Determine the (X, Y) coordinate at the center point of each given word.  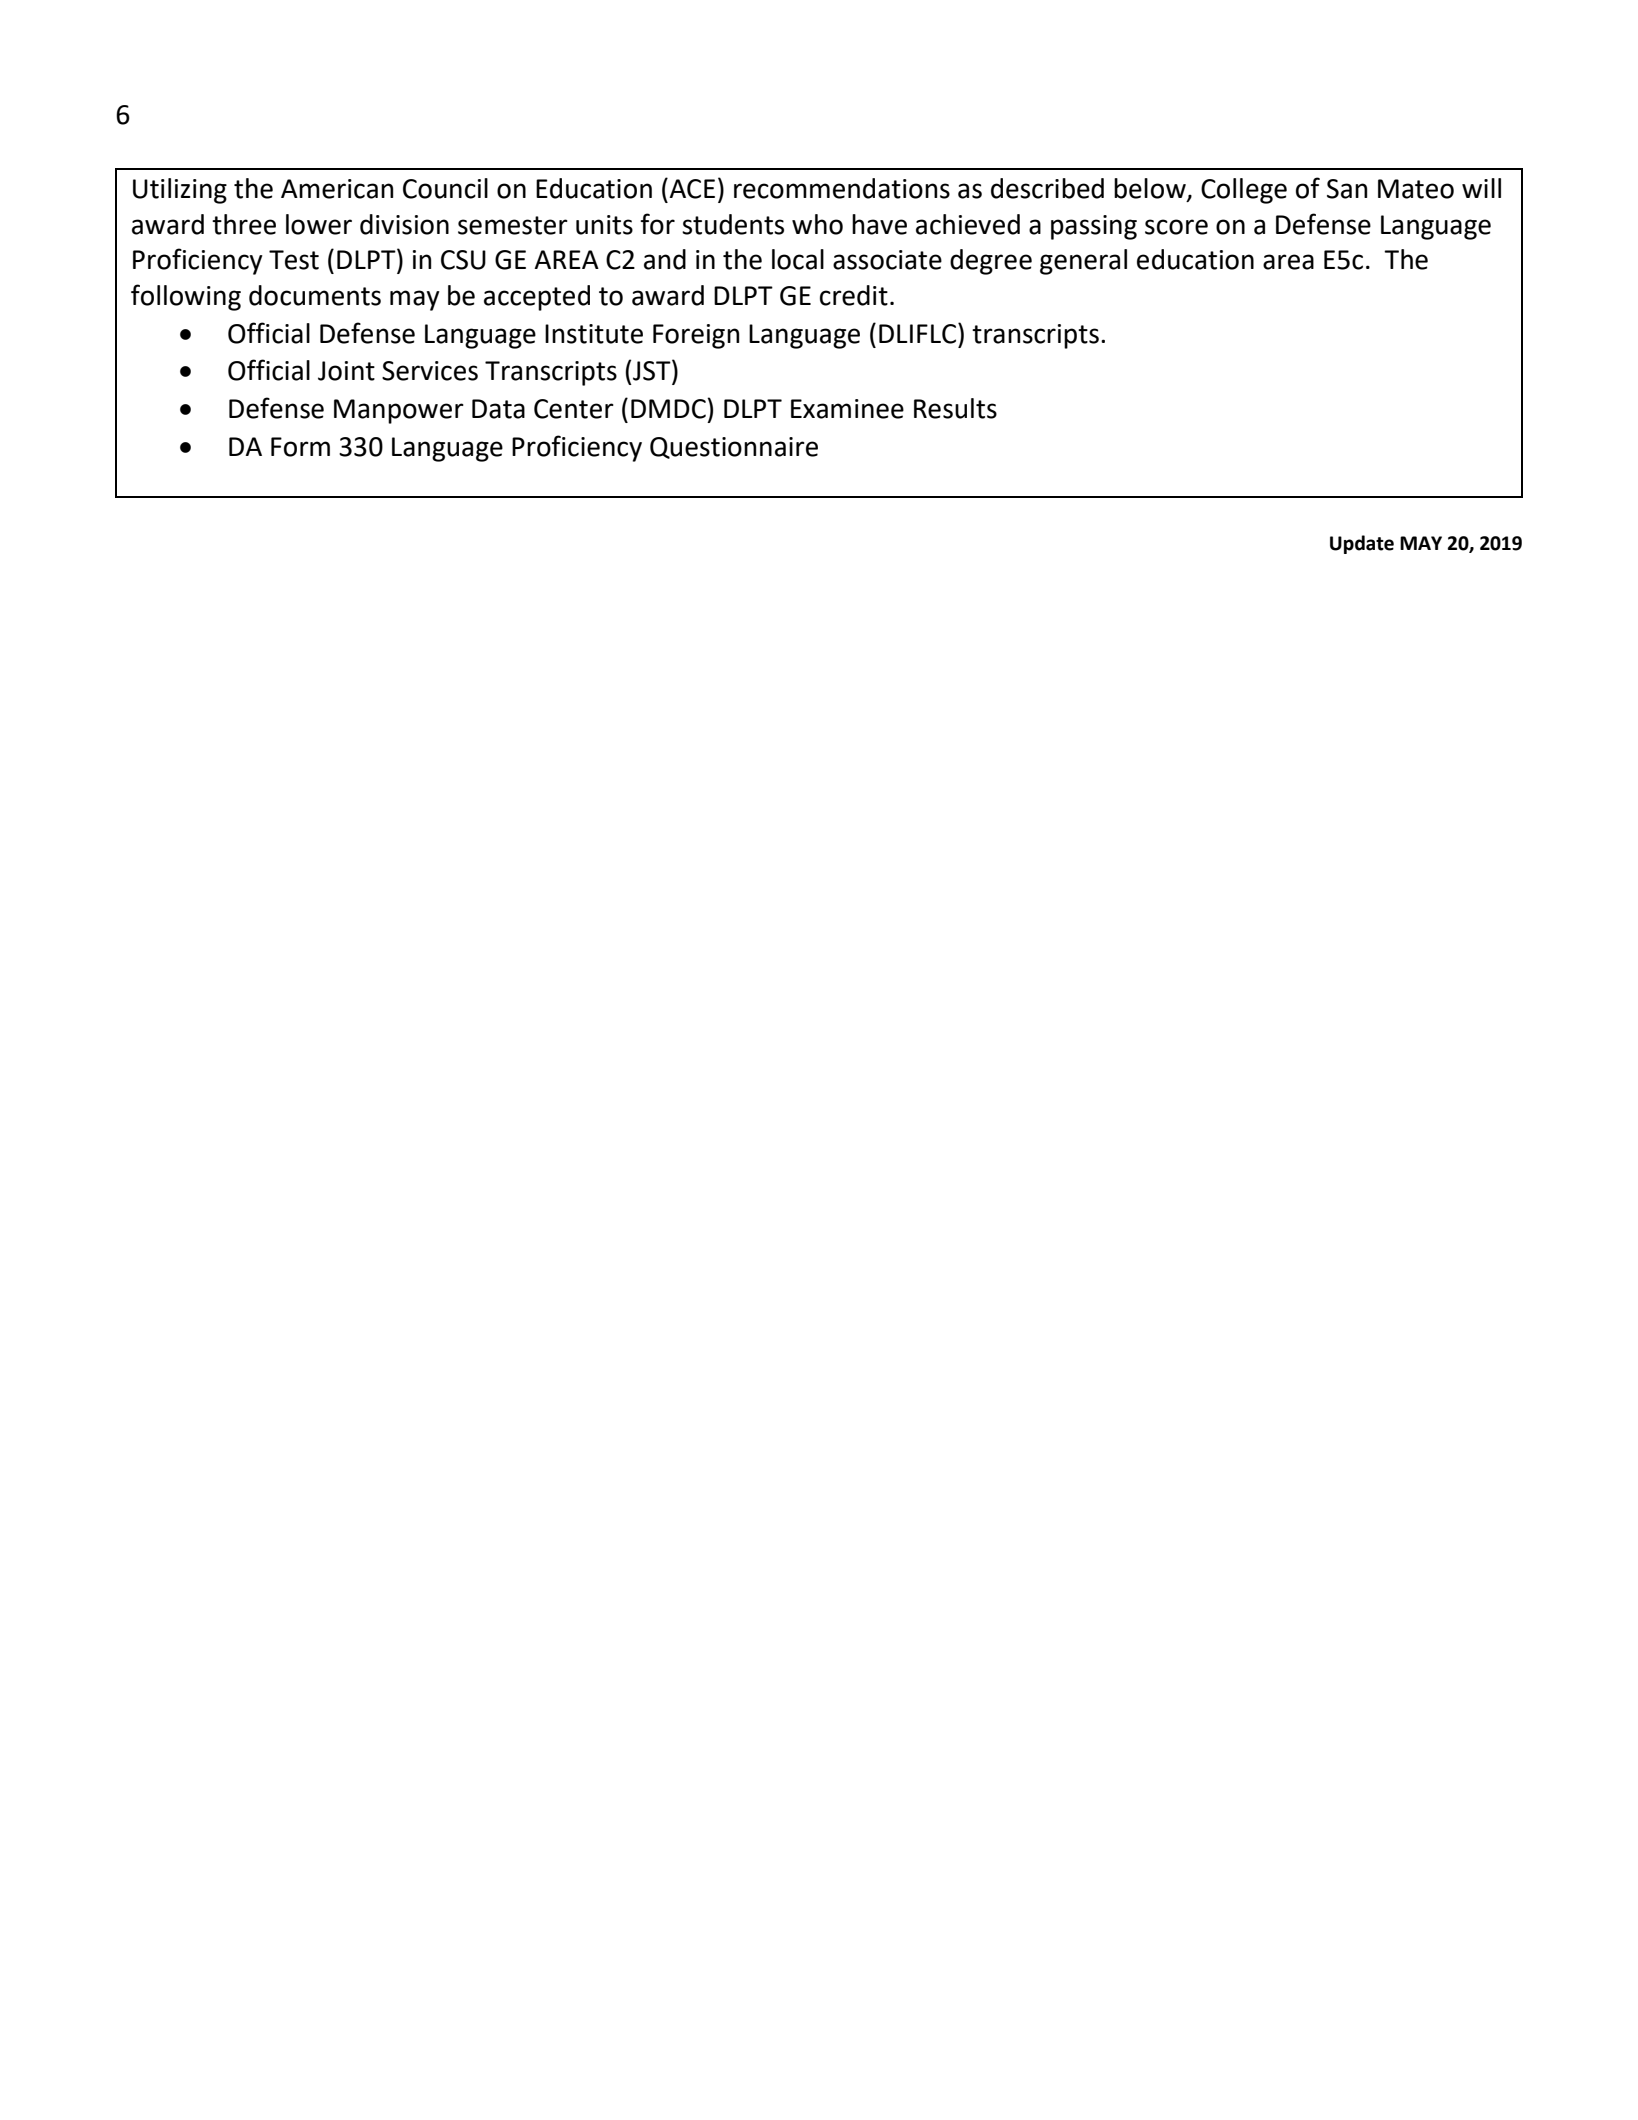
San (1347, 189)
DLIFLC (919, 333)
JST (653, 370)
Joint (346, 371)
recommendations (842, 188)
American (337, 189)
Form (300, 447)
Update (1362, 544)
